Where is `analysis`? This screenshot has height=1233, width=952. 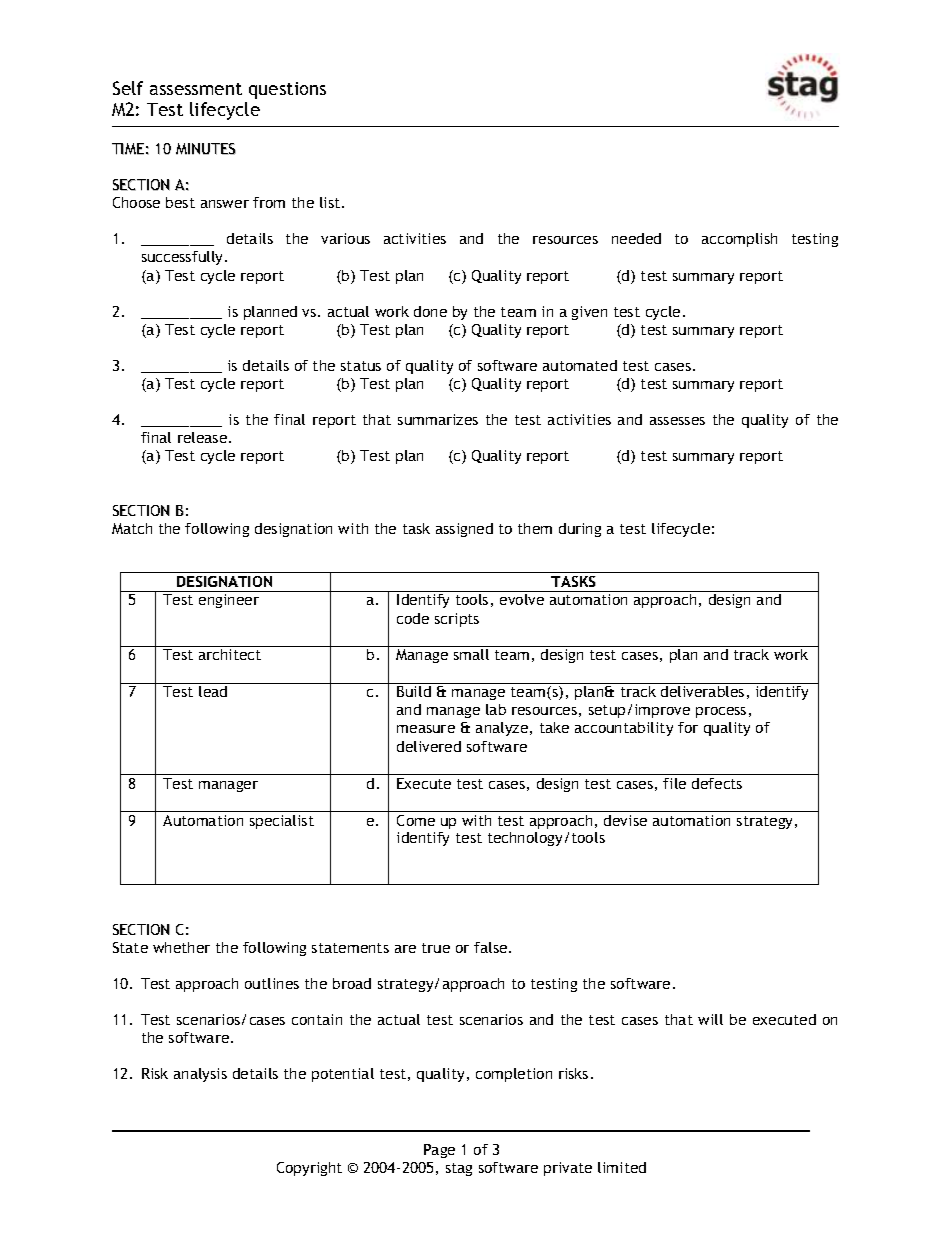 analysis is located at coordinates (200, 1075).
